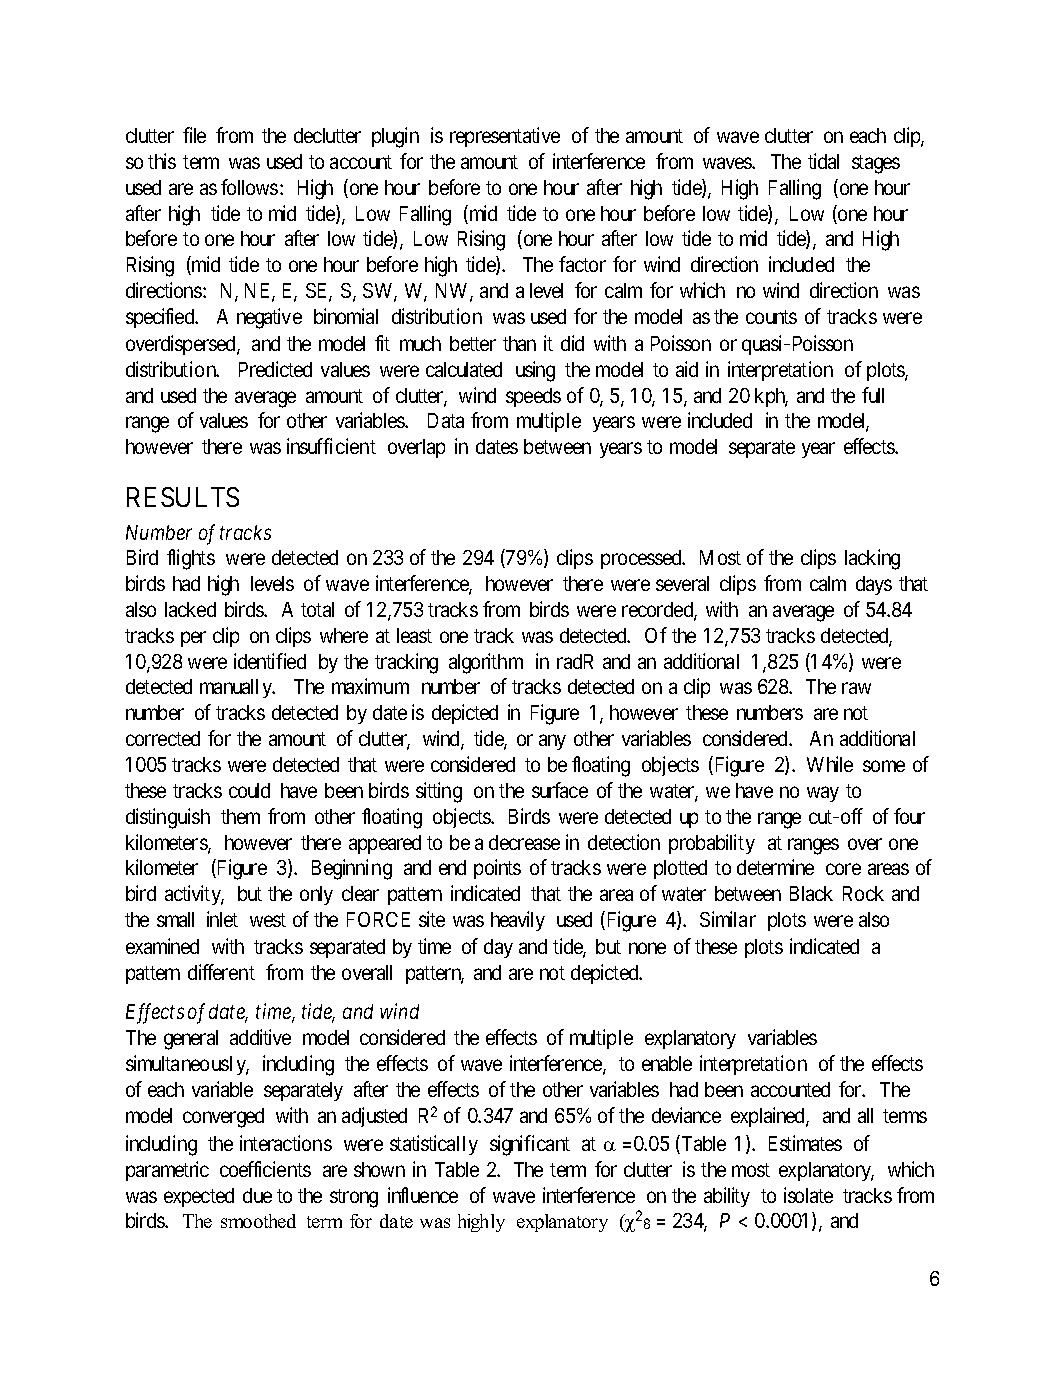 This screenshot has width=1064, height=1377. Describe the element at coordinates (771, 397) in the screenshot. I see `kph` at that location.
